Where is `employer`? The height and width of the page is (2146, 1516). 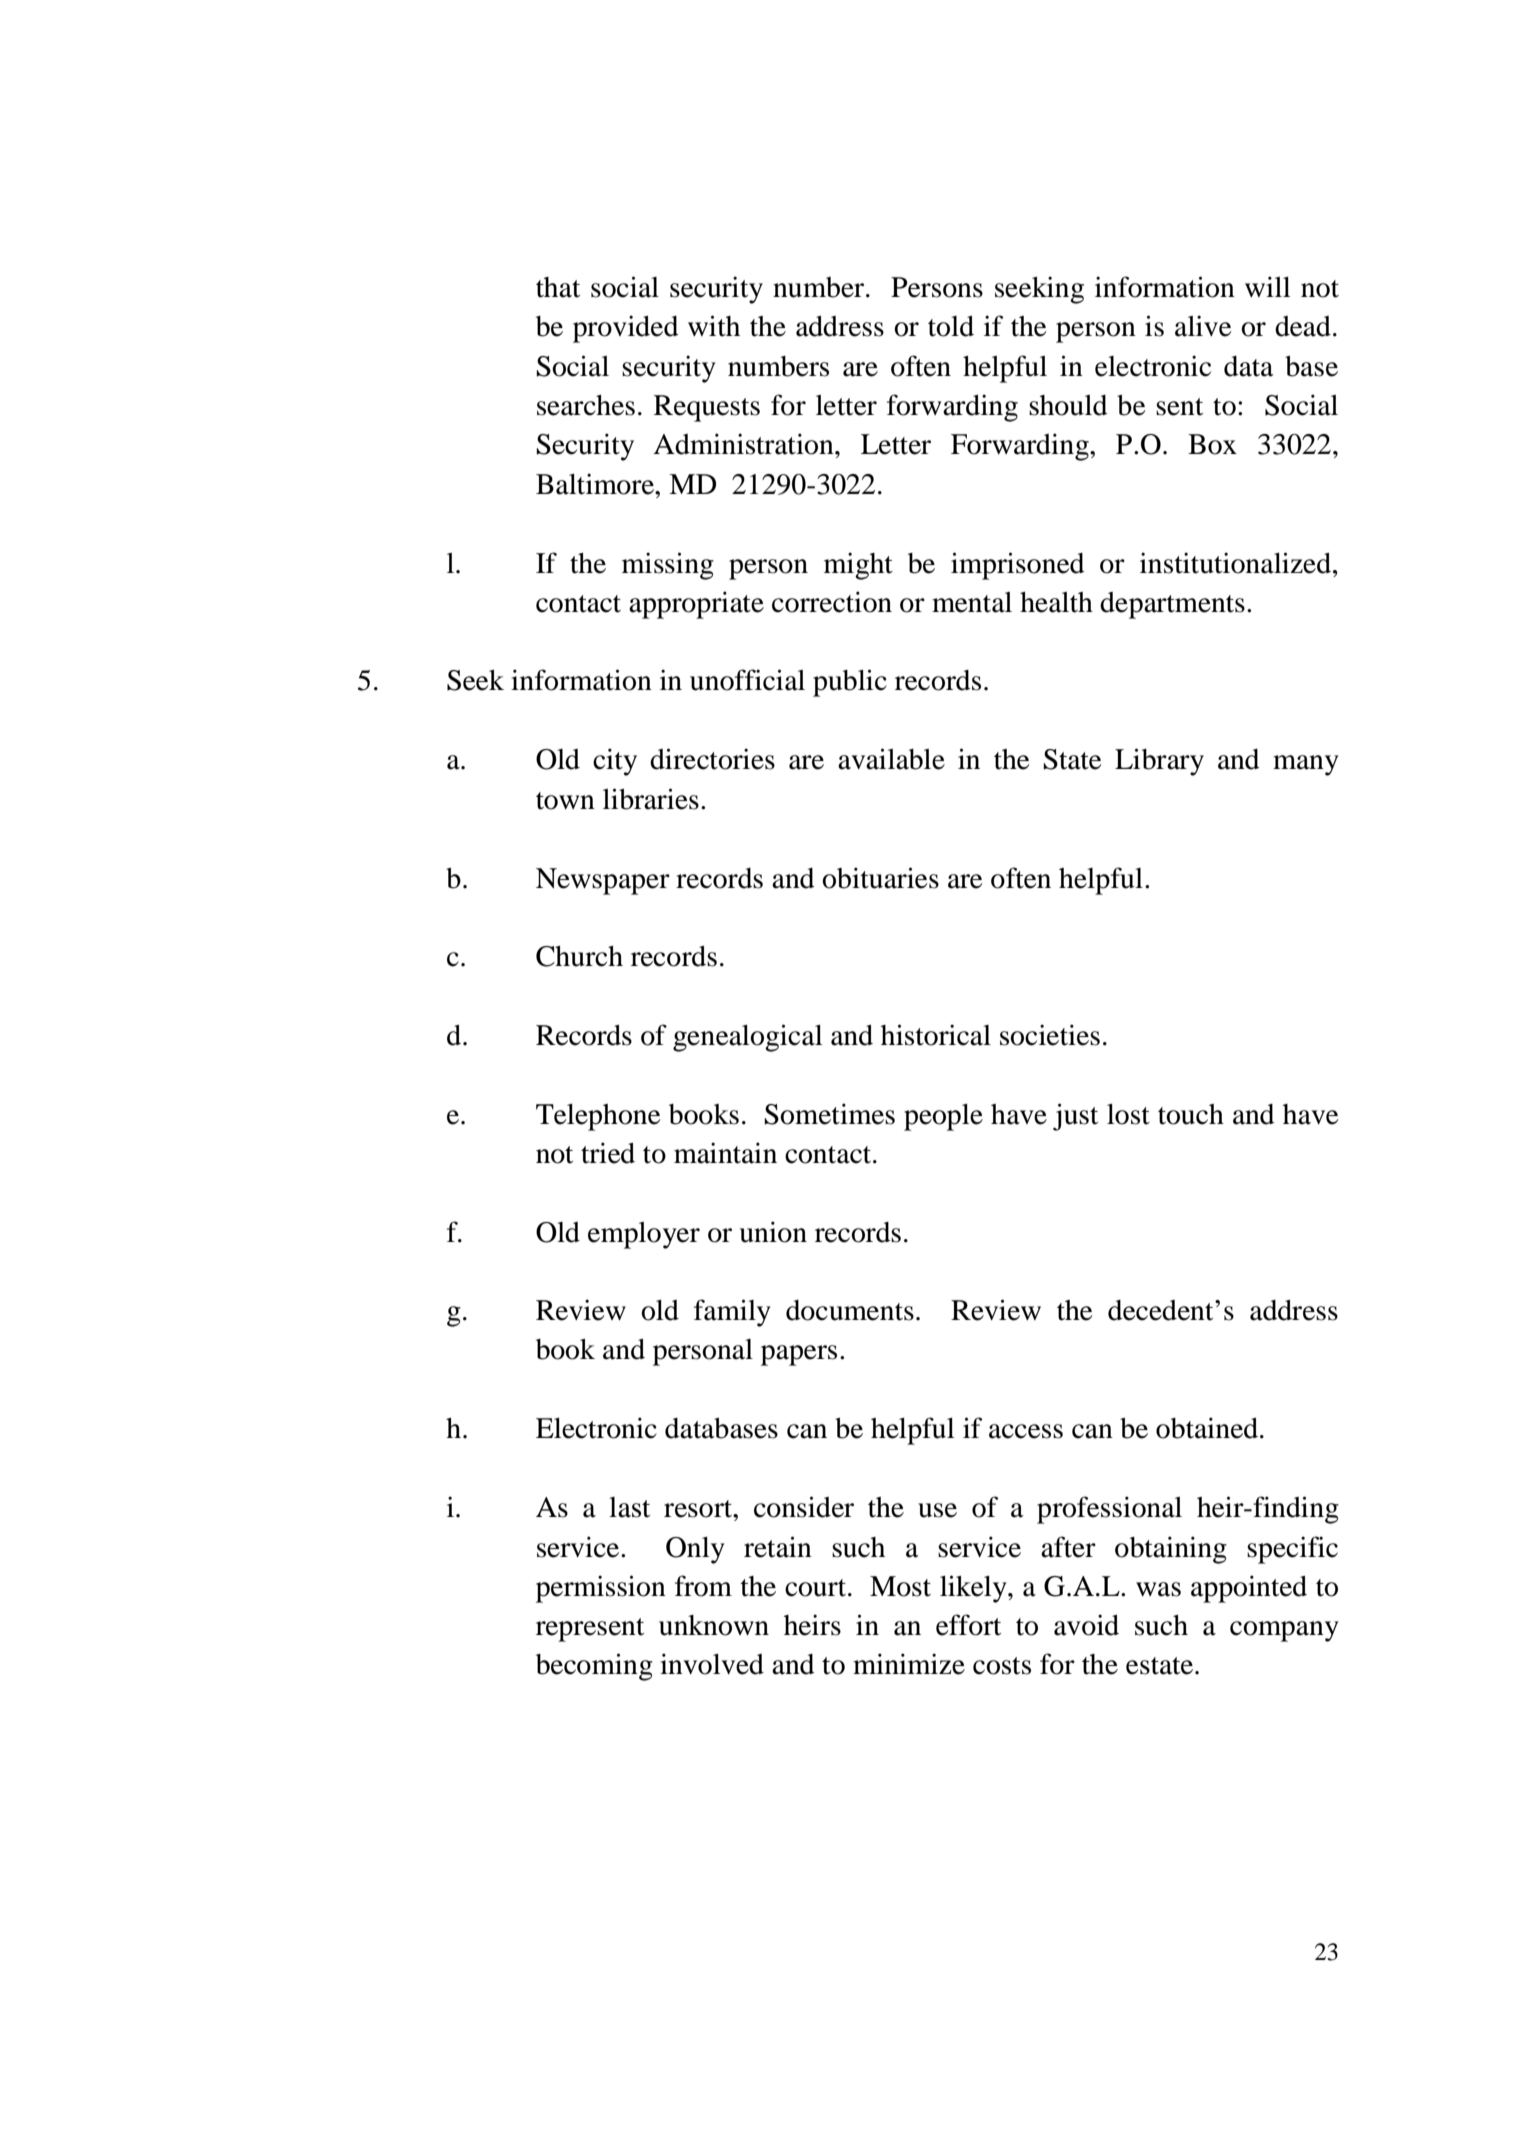
employer is located at coordinates (644, 1235).
